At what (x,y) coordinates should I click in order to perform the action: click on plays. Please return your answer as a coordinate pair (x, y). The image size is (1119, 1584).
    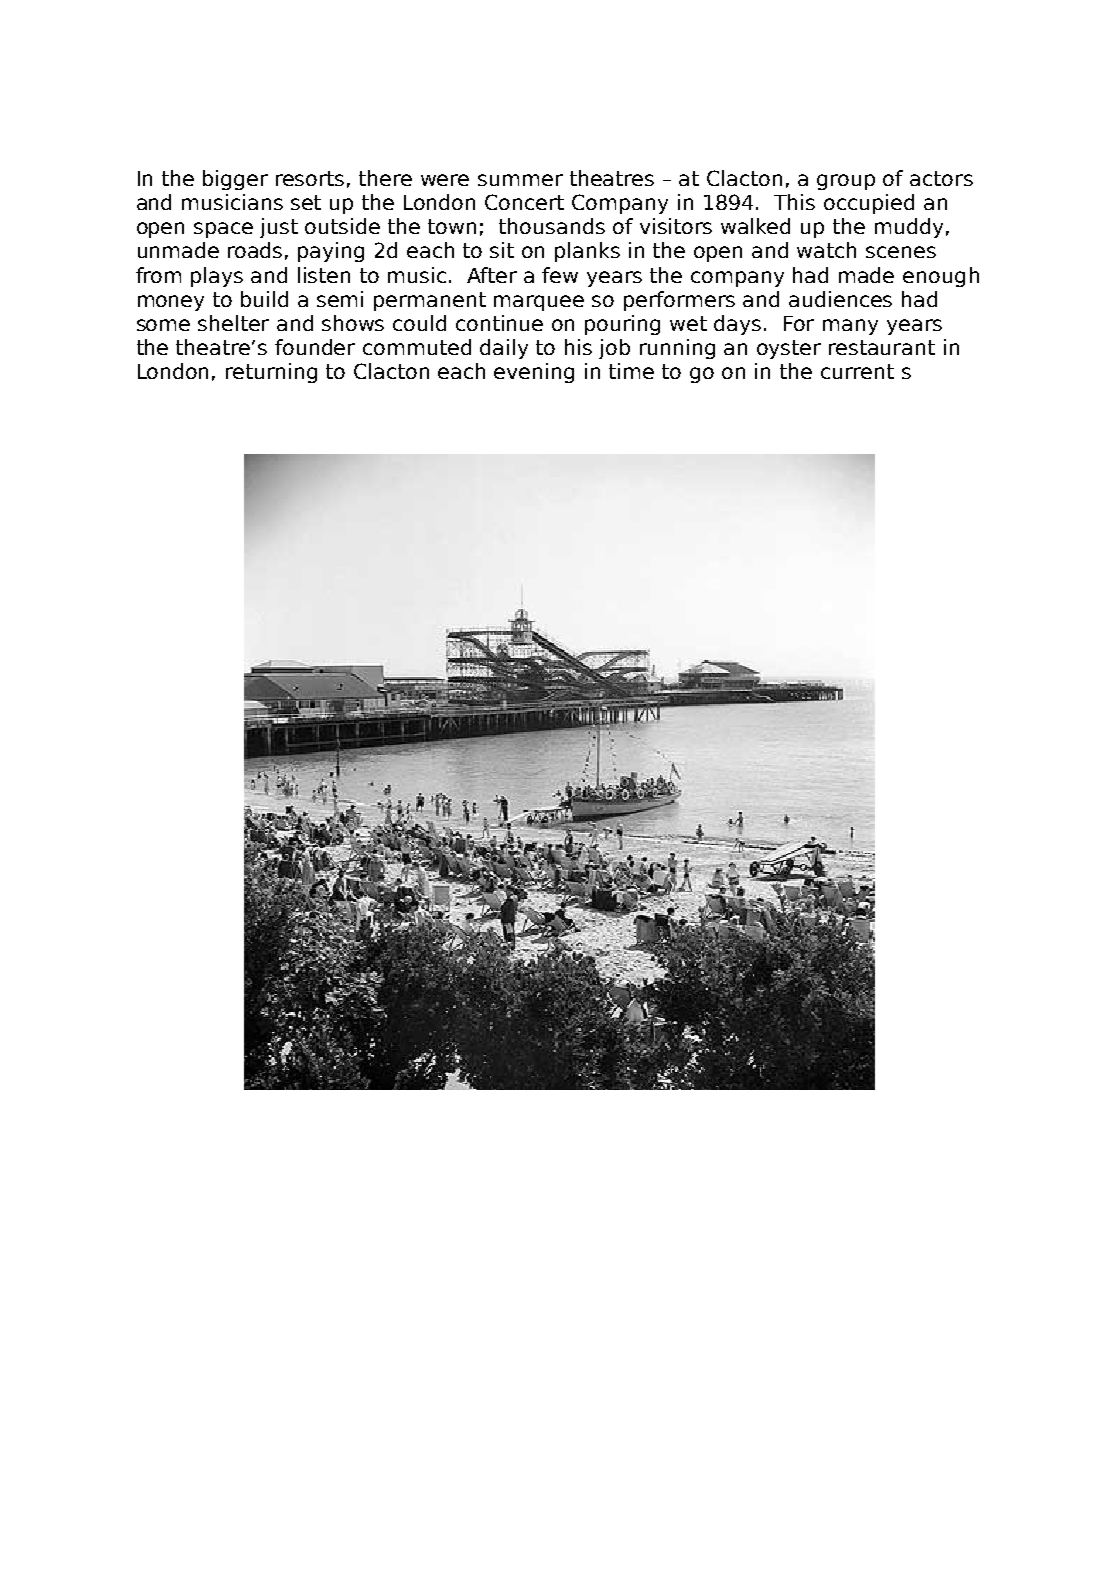
    Looking at the image, I should click on (217, 277).
